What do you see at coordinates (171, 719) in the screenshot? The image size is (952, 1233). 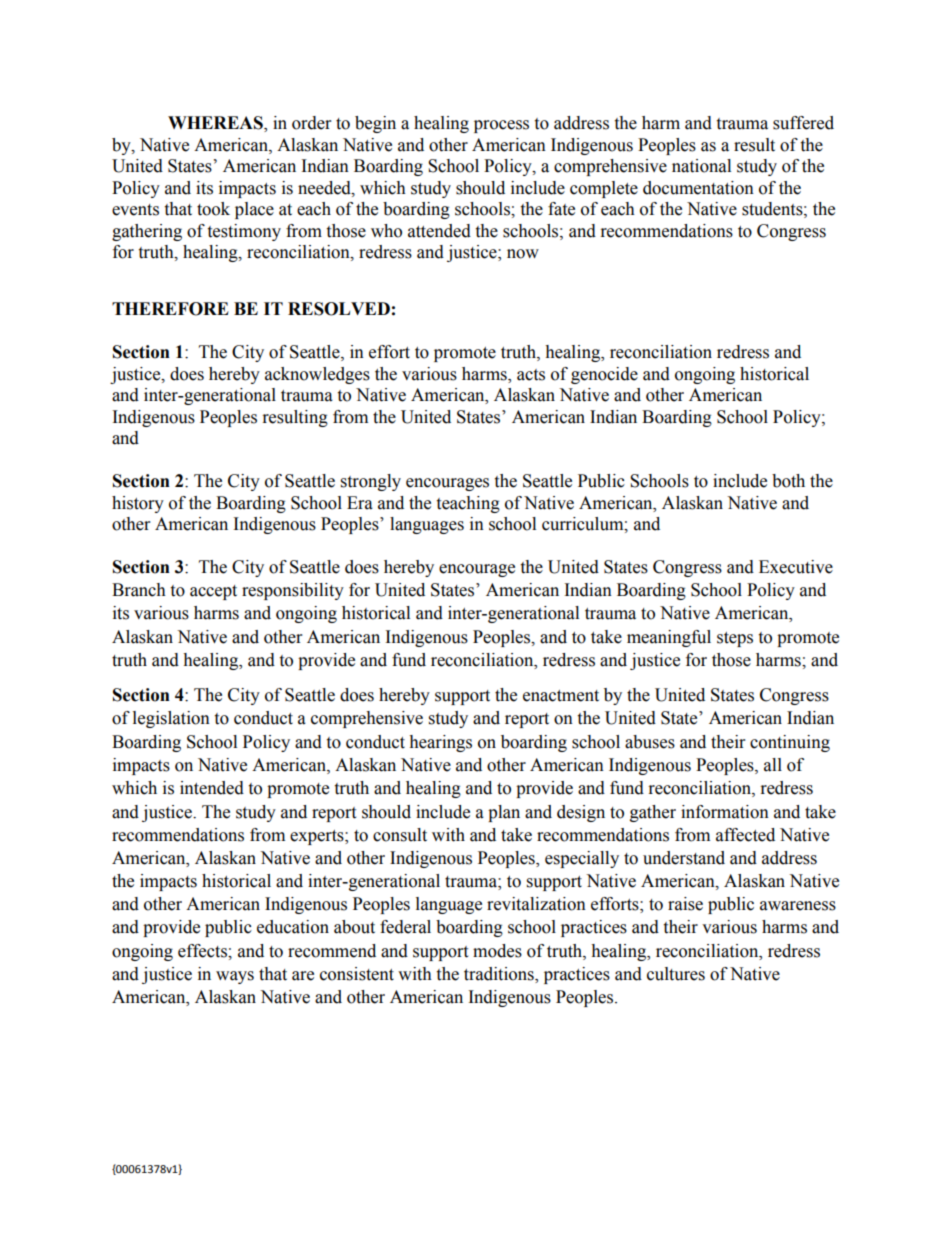 I see `legislation` at bounding box center [171, 719].
